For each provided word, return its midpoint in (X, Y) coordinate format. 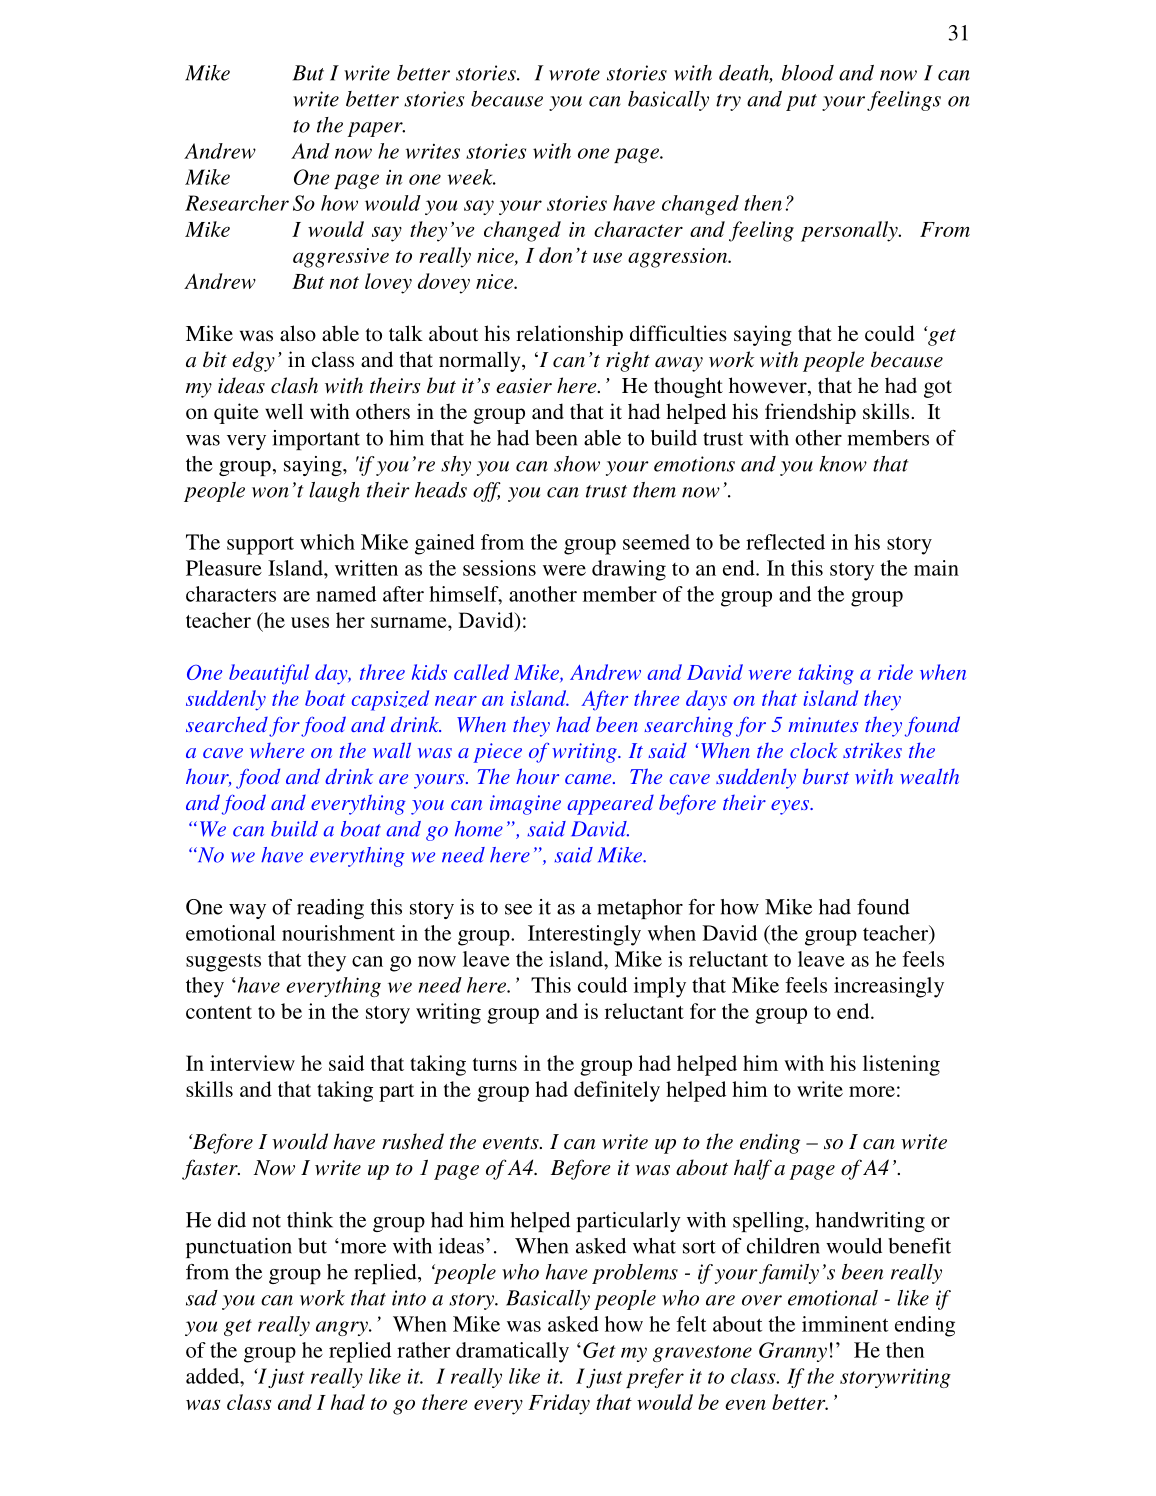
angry (343, 1328)
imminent (845, 1324)
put (801, 102)
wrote (574, 74)
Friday (559, 1404)
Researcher (237, 203)
